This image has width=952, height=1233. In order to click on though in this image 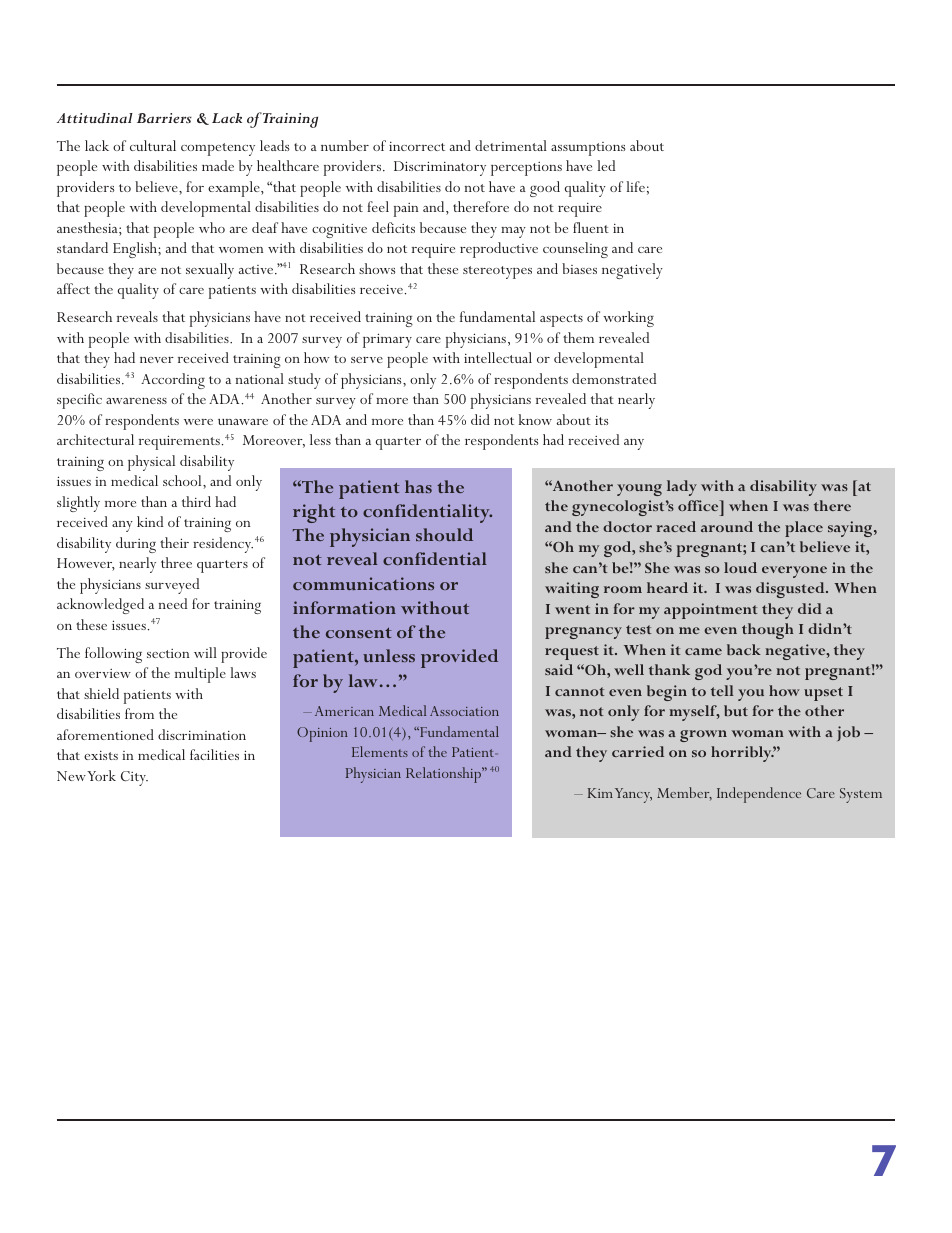, I will do `click(768, 631)`.
